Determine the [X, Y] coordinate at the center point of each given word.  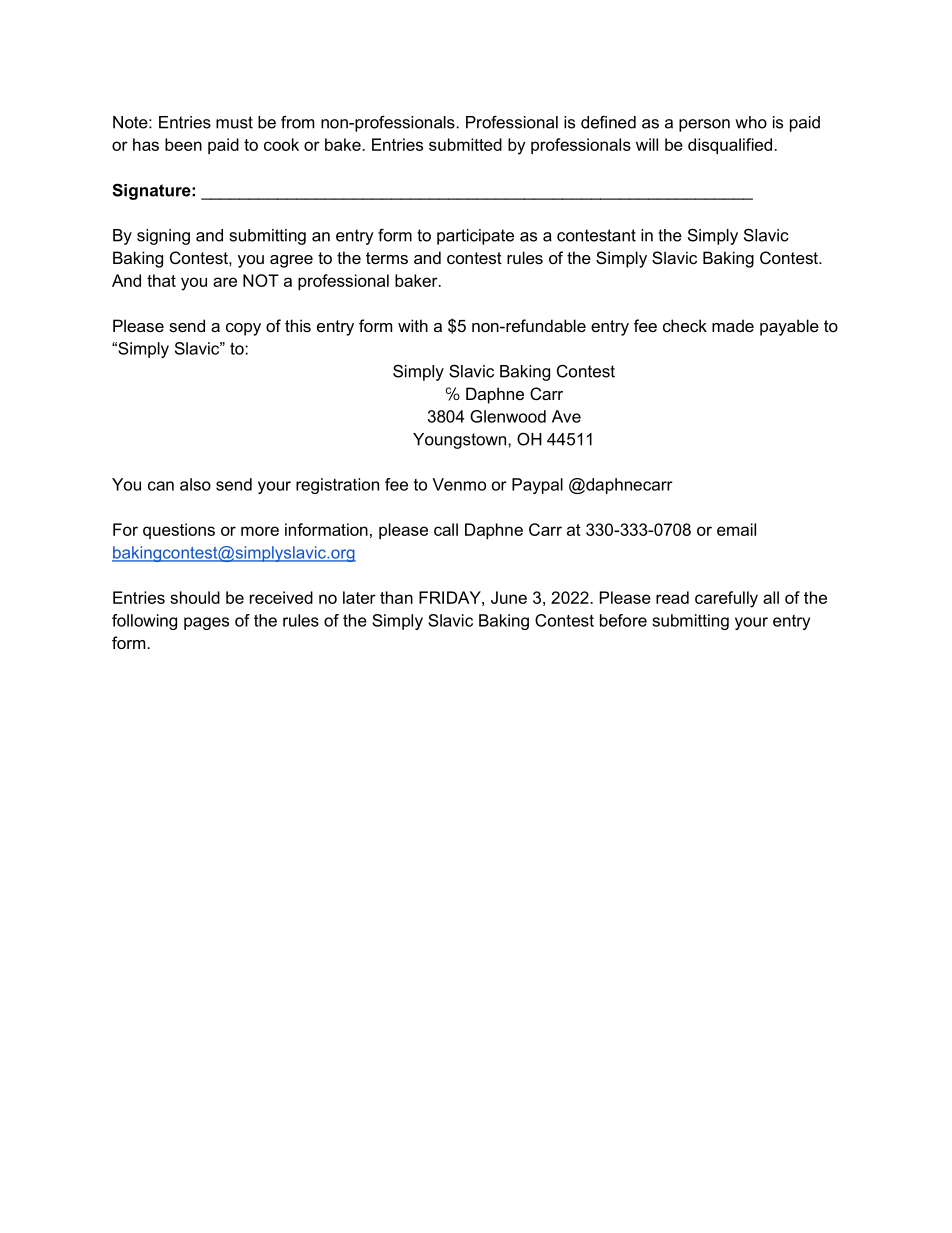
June [509, 597]
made [733, 325]
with [413, 325]
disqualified [730, 146]
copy [243, 329]
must [234, 122]
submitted [465, 144]
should [195, 597]
